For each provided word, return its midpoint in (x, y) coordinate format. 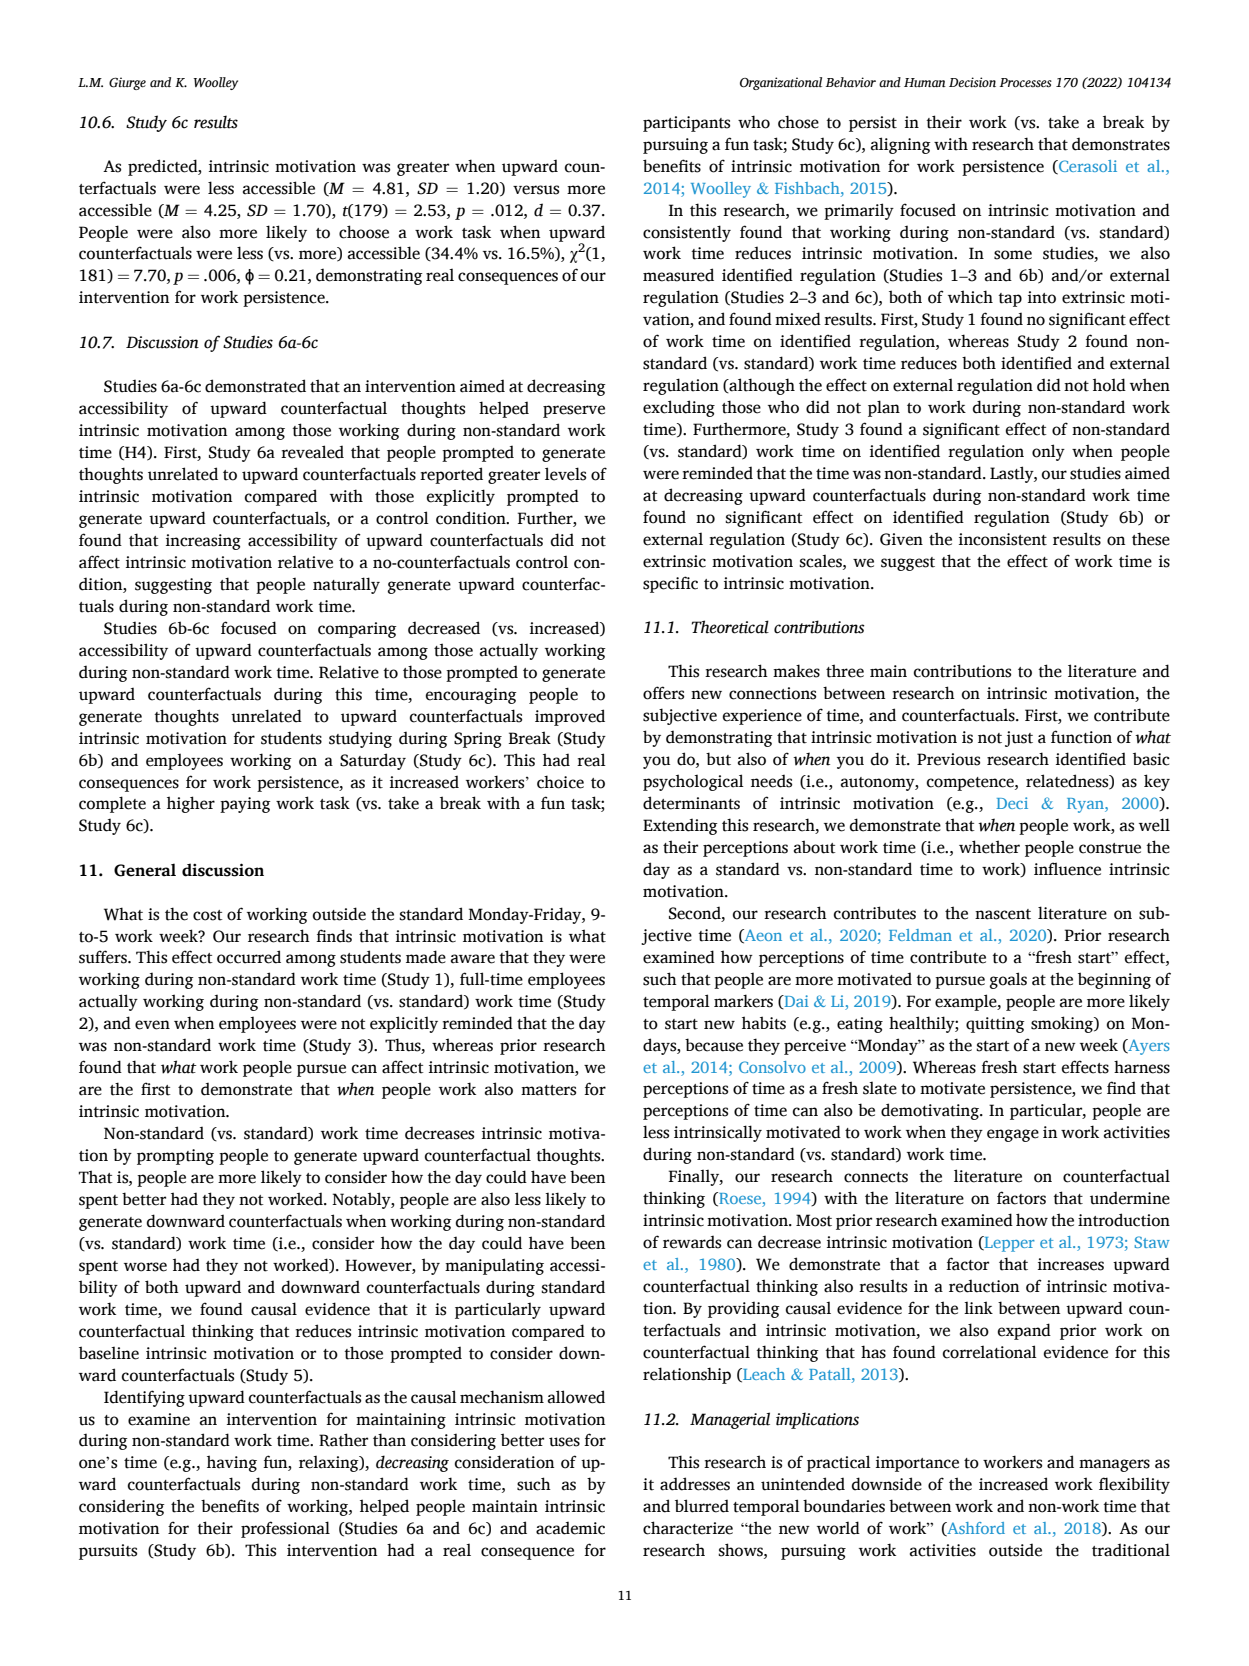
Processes (1026, 83)
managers (1114, 1465)
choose (364, 232)
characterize (688, 1528)
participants (686, 124)
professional (285, 1529)
